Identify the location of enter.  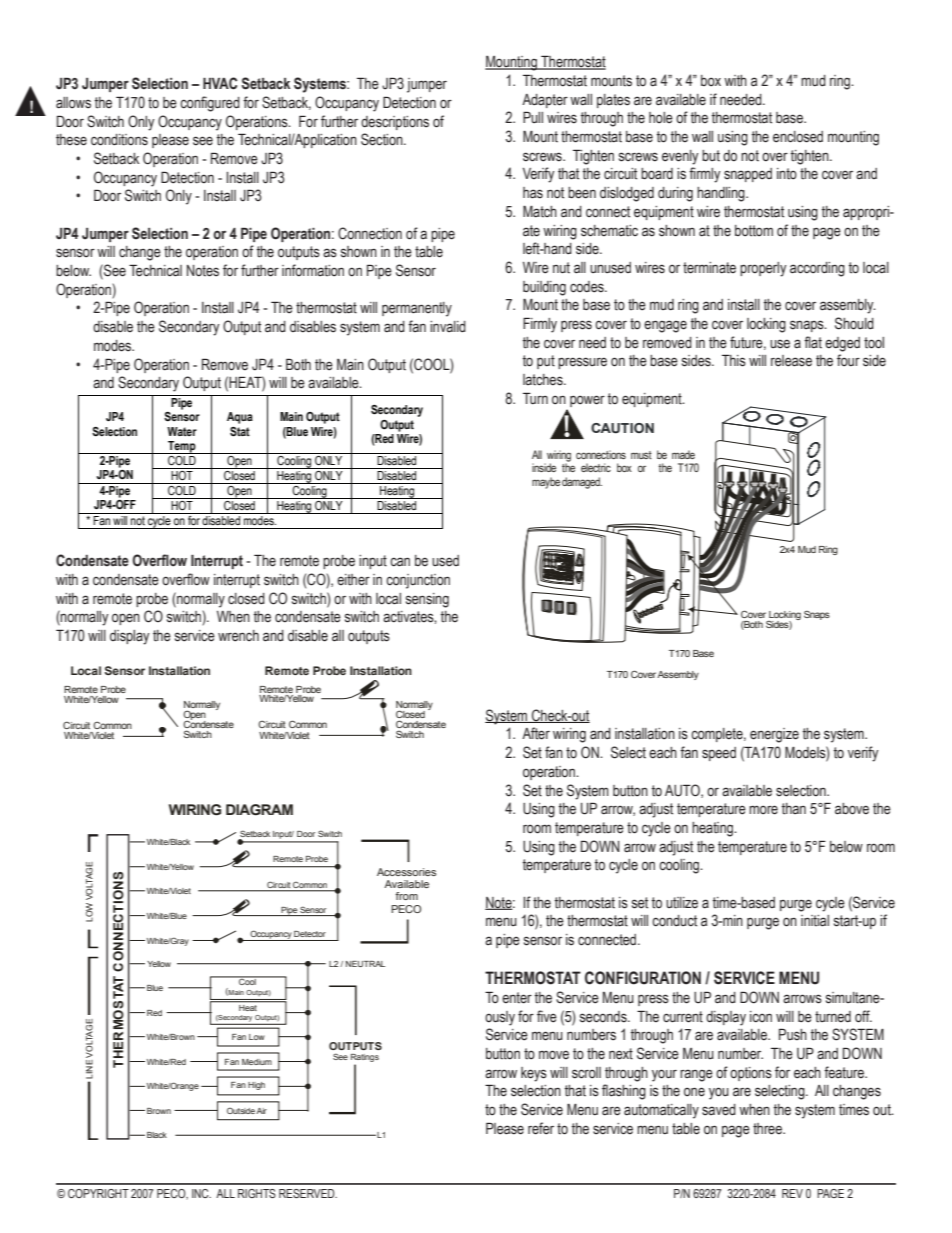
(517, 998).
